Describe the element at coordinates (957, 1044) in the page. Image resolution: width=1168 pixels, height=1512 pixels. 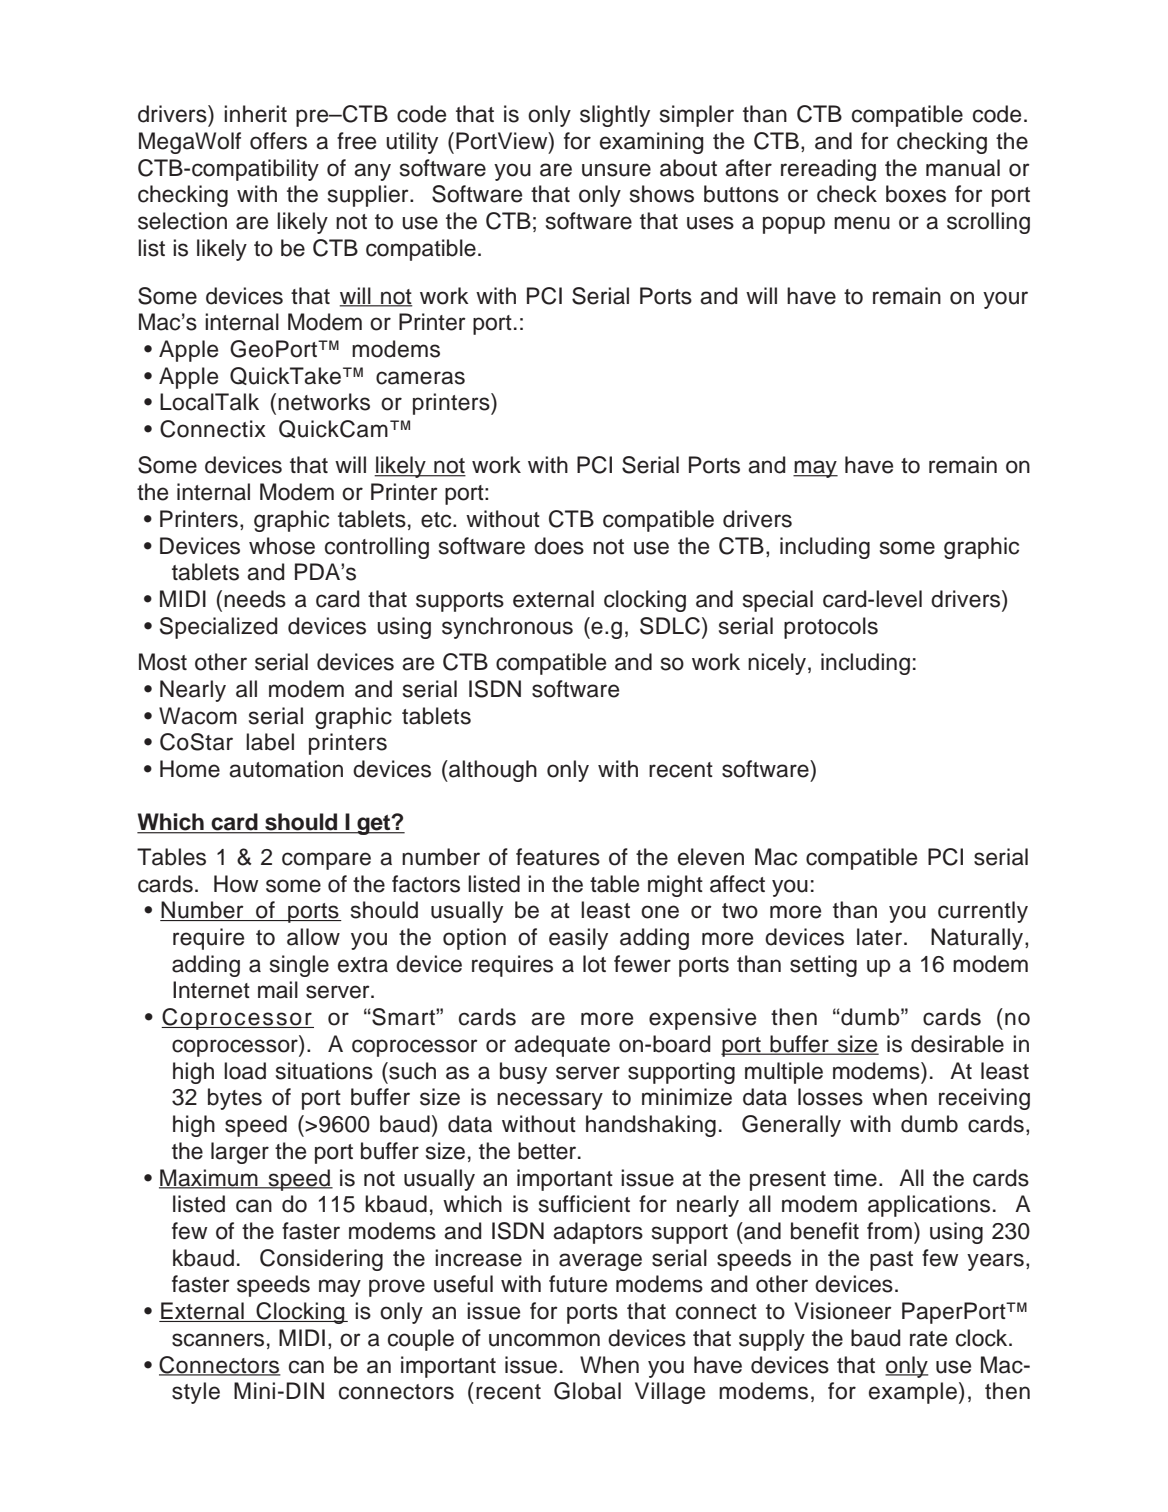
I see `desirable` at that location.
